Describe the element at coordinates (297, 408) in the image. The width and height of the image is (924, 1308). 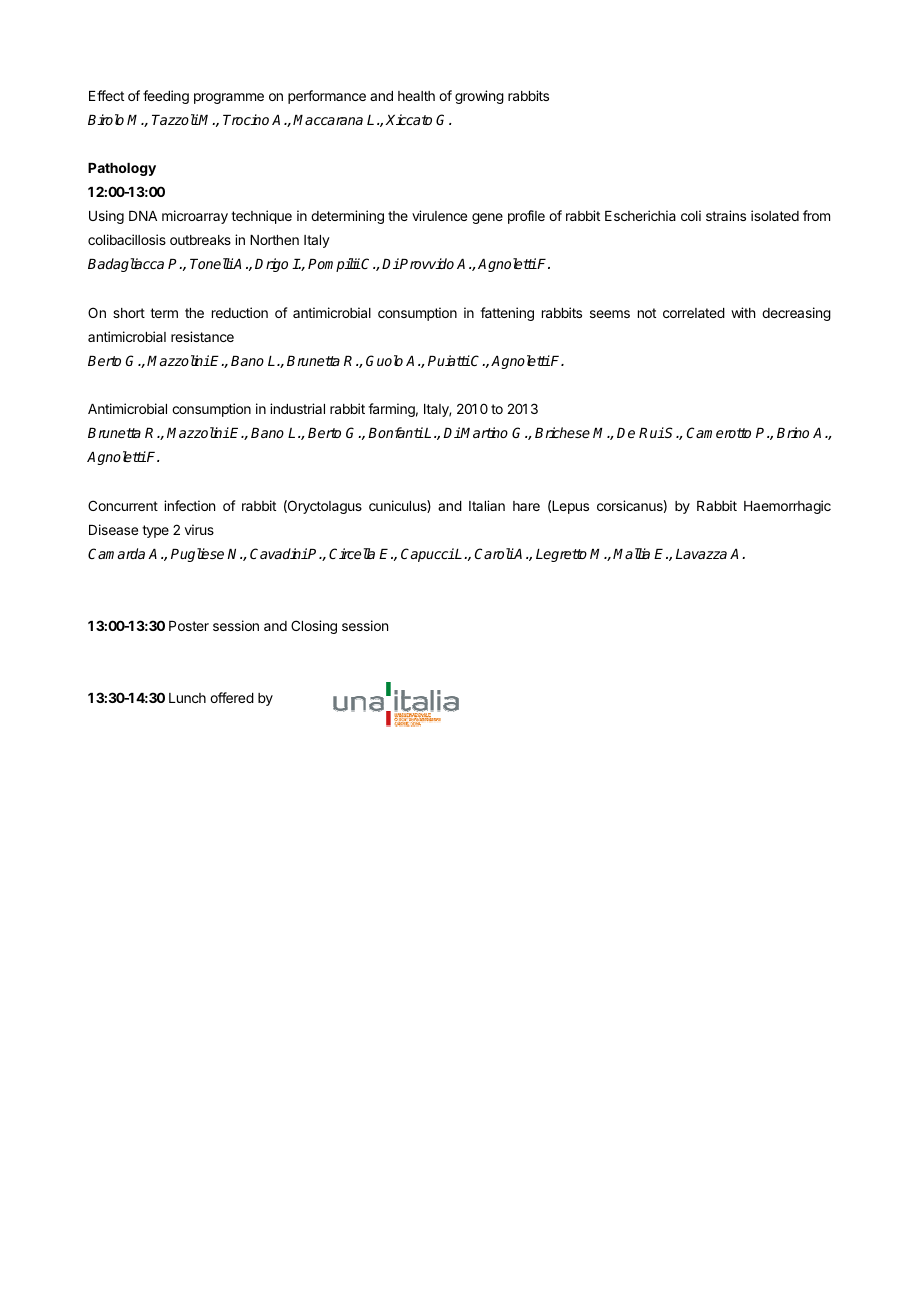
I see `industrial` at that location.
